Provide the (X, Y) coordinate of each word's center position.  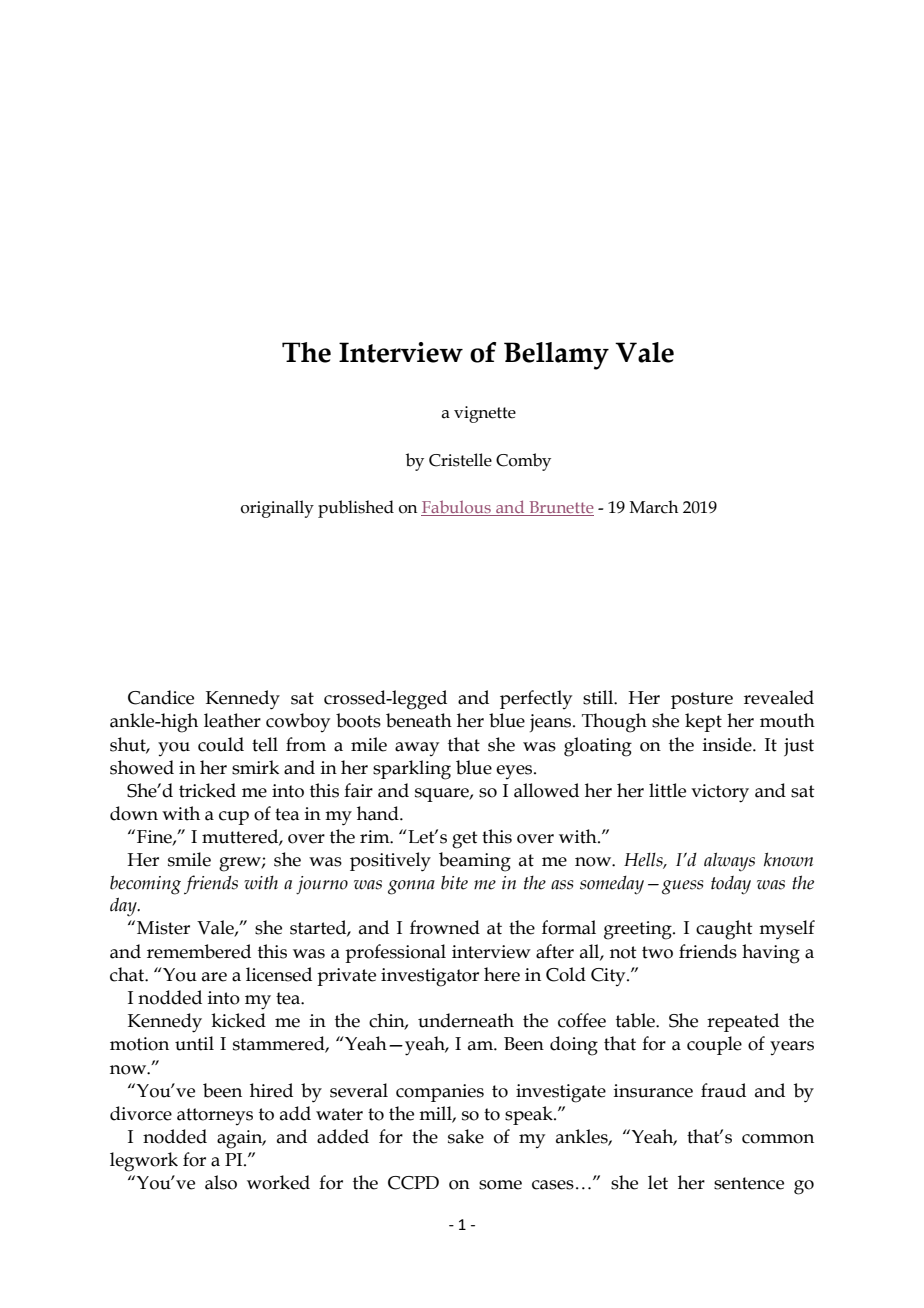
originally (277, 509)
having (771, 954)
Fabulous (457, 508)
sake (466, 1136)
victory (720, 793)
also (221, 1182)
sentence (749, 1183)
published (356, 509)
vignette (485, 414)
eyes (515, 772)
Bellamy (556, 356)
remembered (199, 951)
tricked (207, 790)
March (653, 507)
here (502, 974)
